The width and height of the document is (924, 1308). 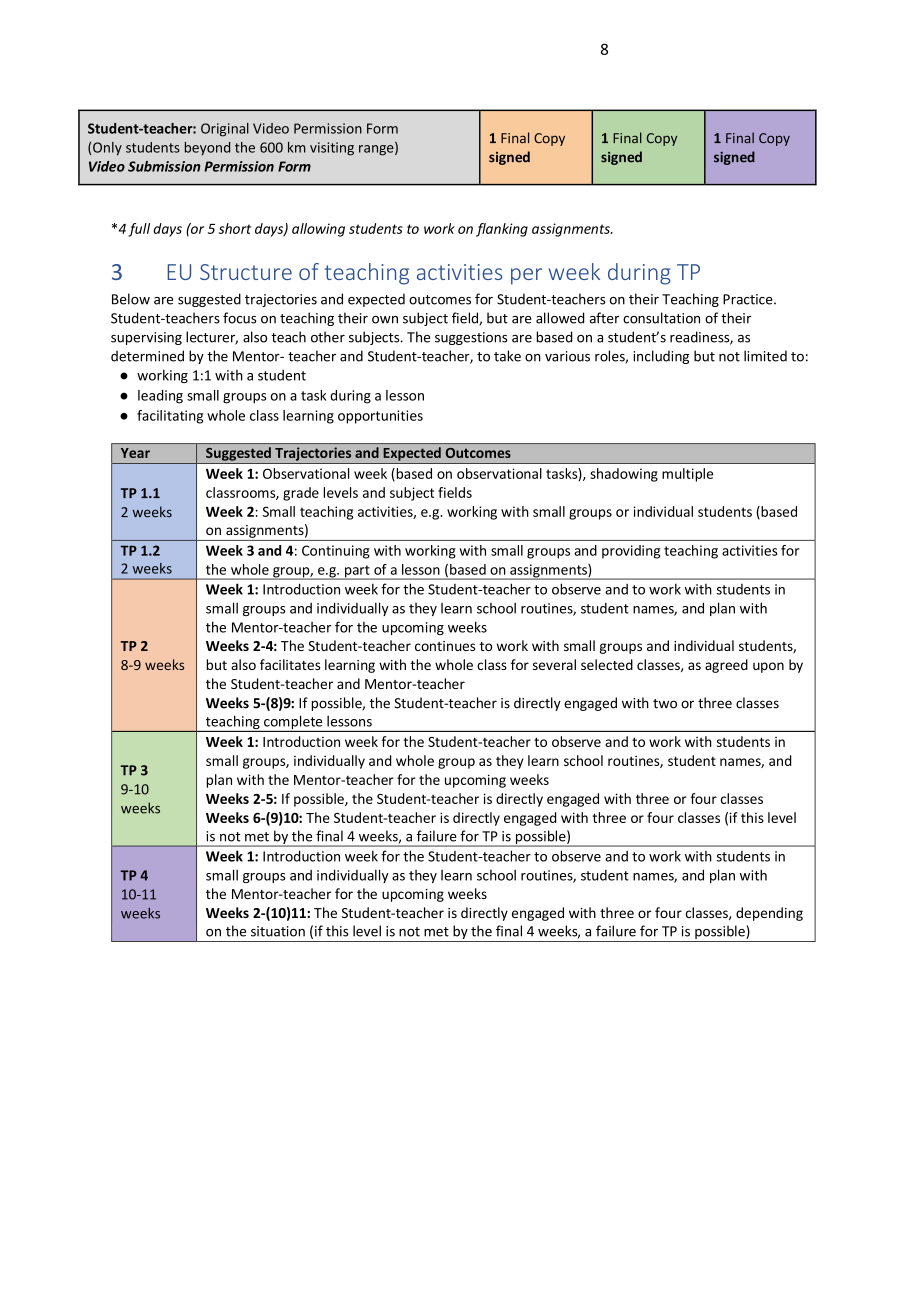 I want to click on providing, so click(x=631, y=552).
